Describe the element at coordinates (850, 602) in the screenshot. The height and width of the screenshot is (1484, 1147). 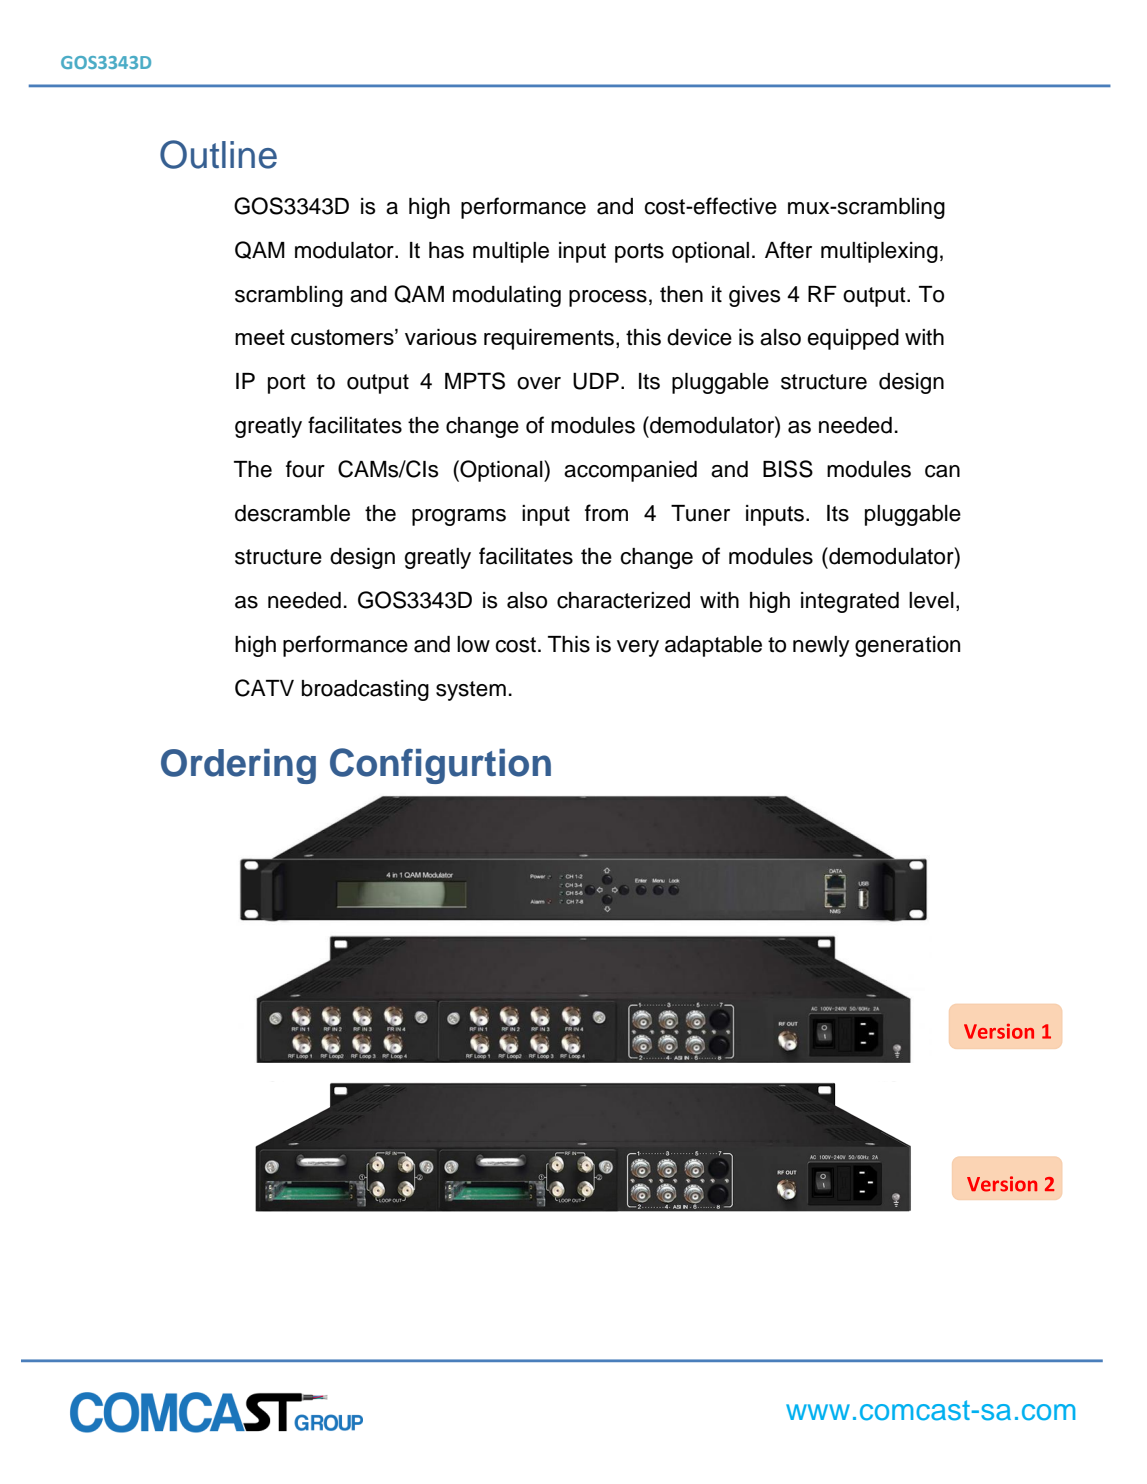
I see `integrated` at that location.
